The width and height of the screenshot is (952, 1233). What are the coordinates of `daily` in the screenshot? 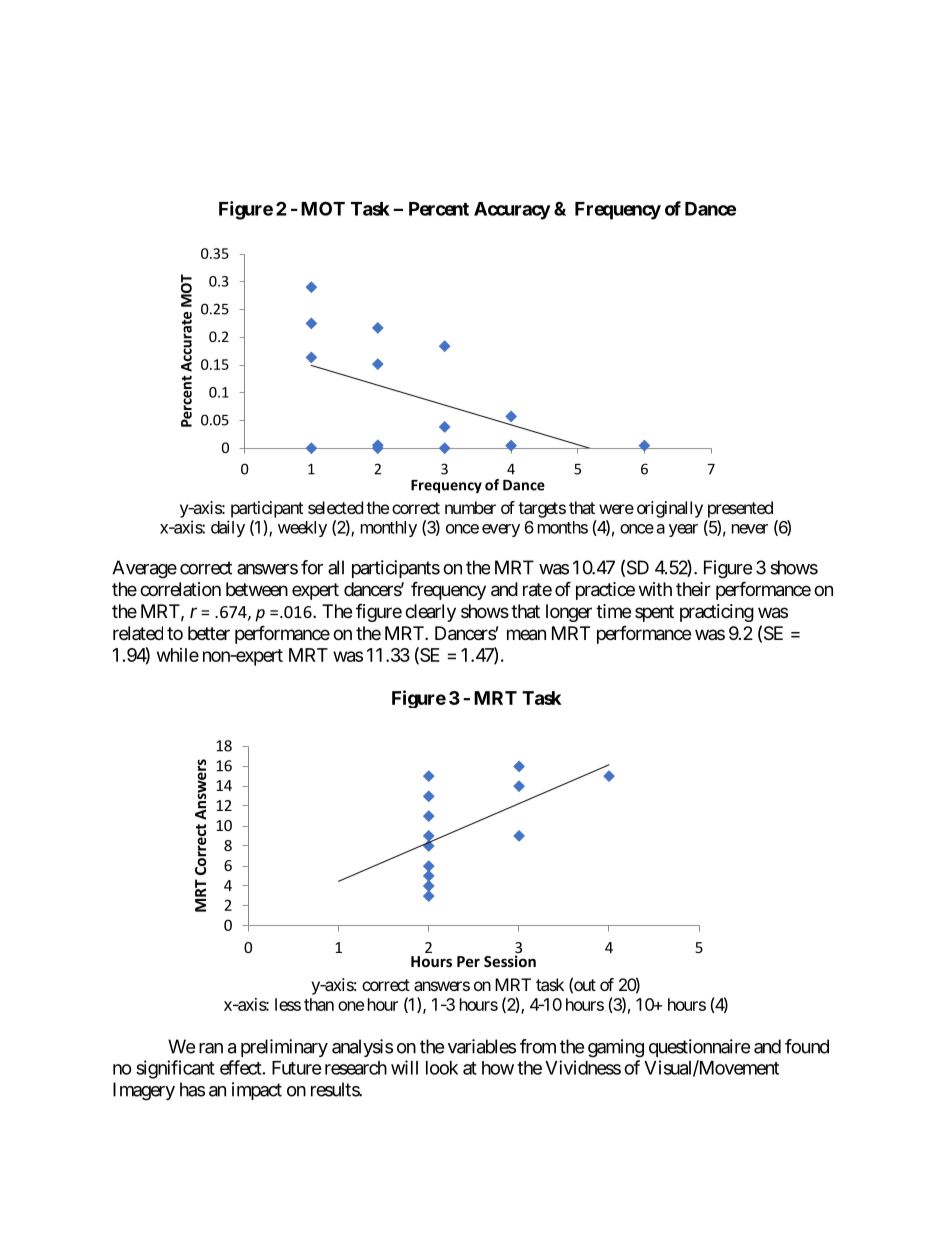 It's located at (228, 528).
